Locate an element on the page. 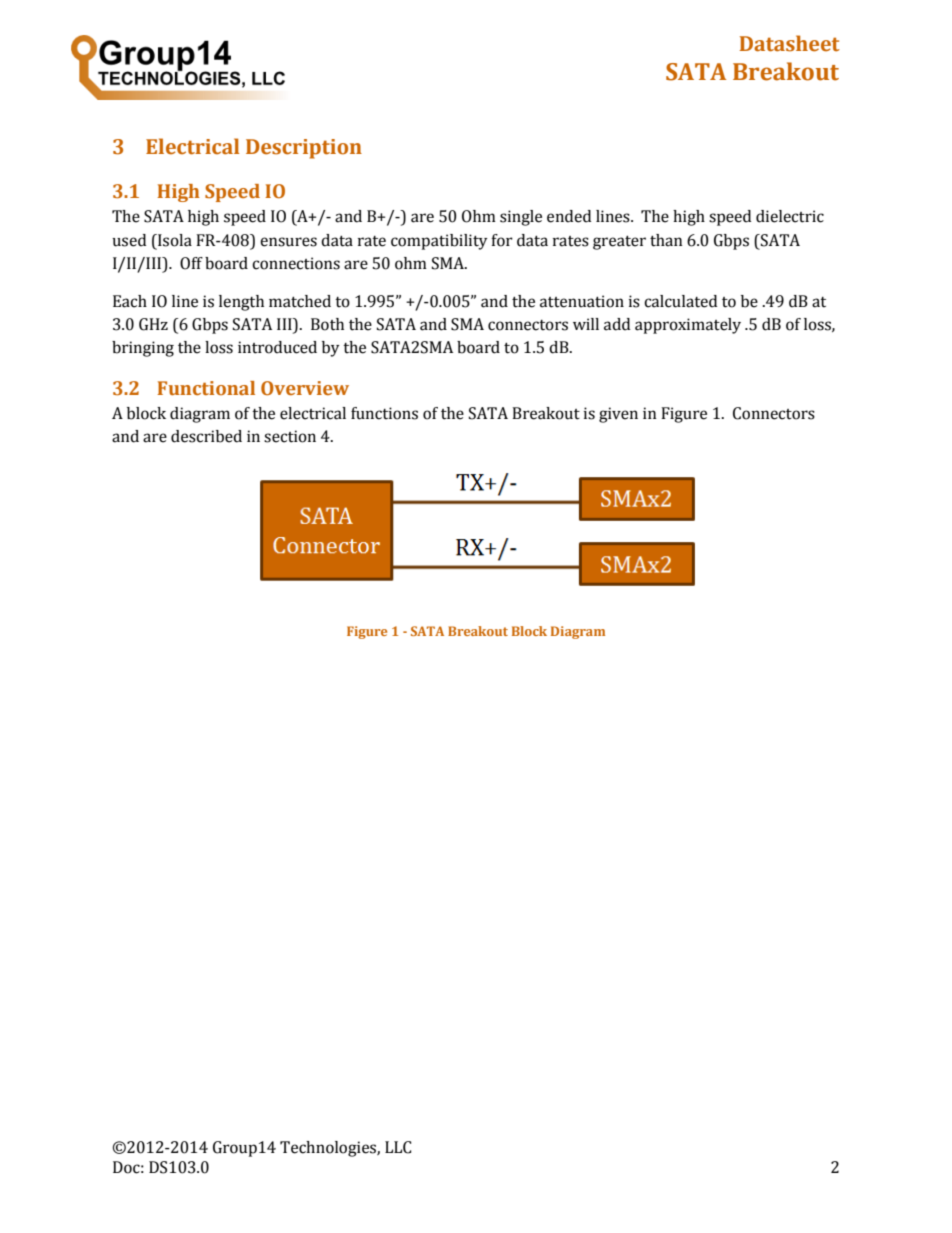 This document has height=1233, width=952. Overview is located at coordinates (305, 388).
